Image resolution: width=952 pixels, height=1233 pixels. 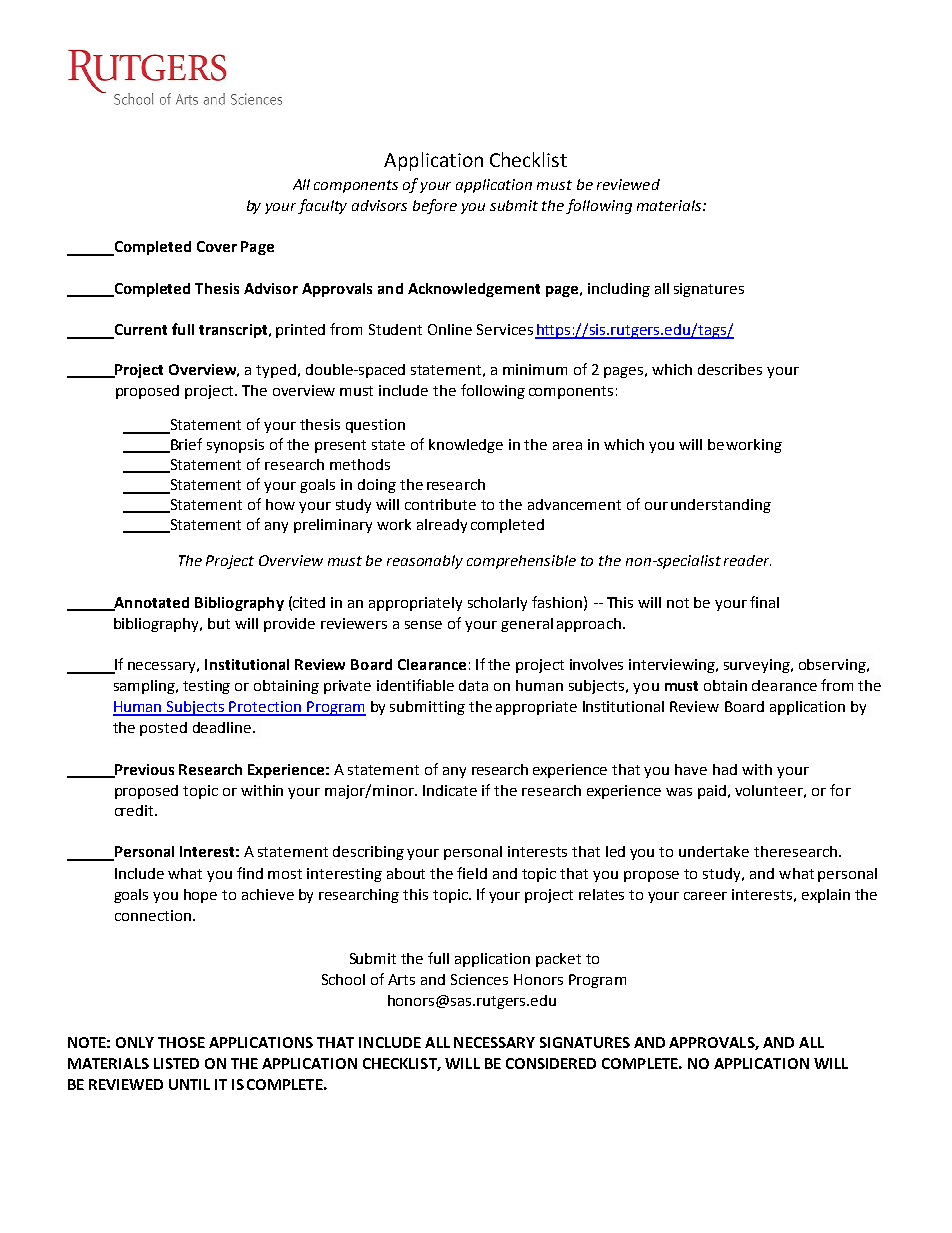 What do you see at coordinates (833, 666) in the screenshot?
I see `observing` at bounding box center [833, 666].
